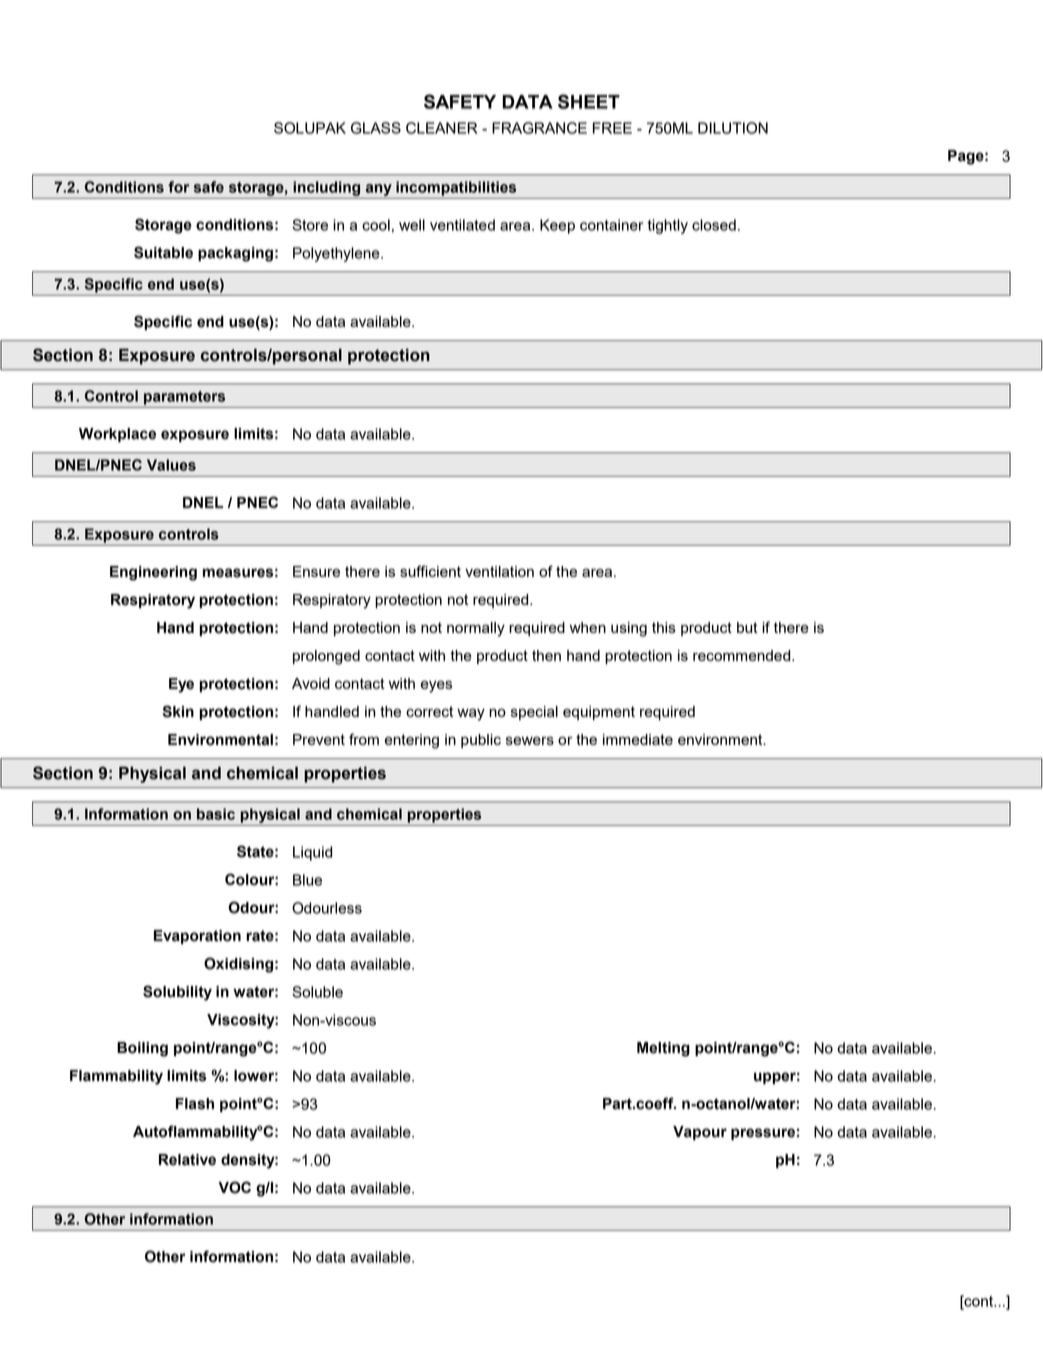 This screenshot has height=1349, width=1043. Describe the element at coordinates (663, 1049) in the screenshot. I see `Melting` at that location.
